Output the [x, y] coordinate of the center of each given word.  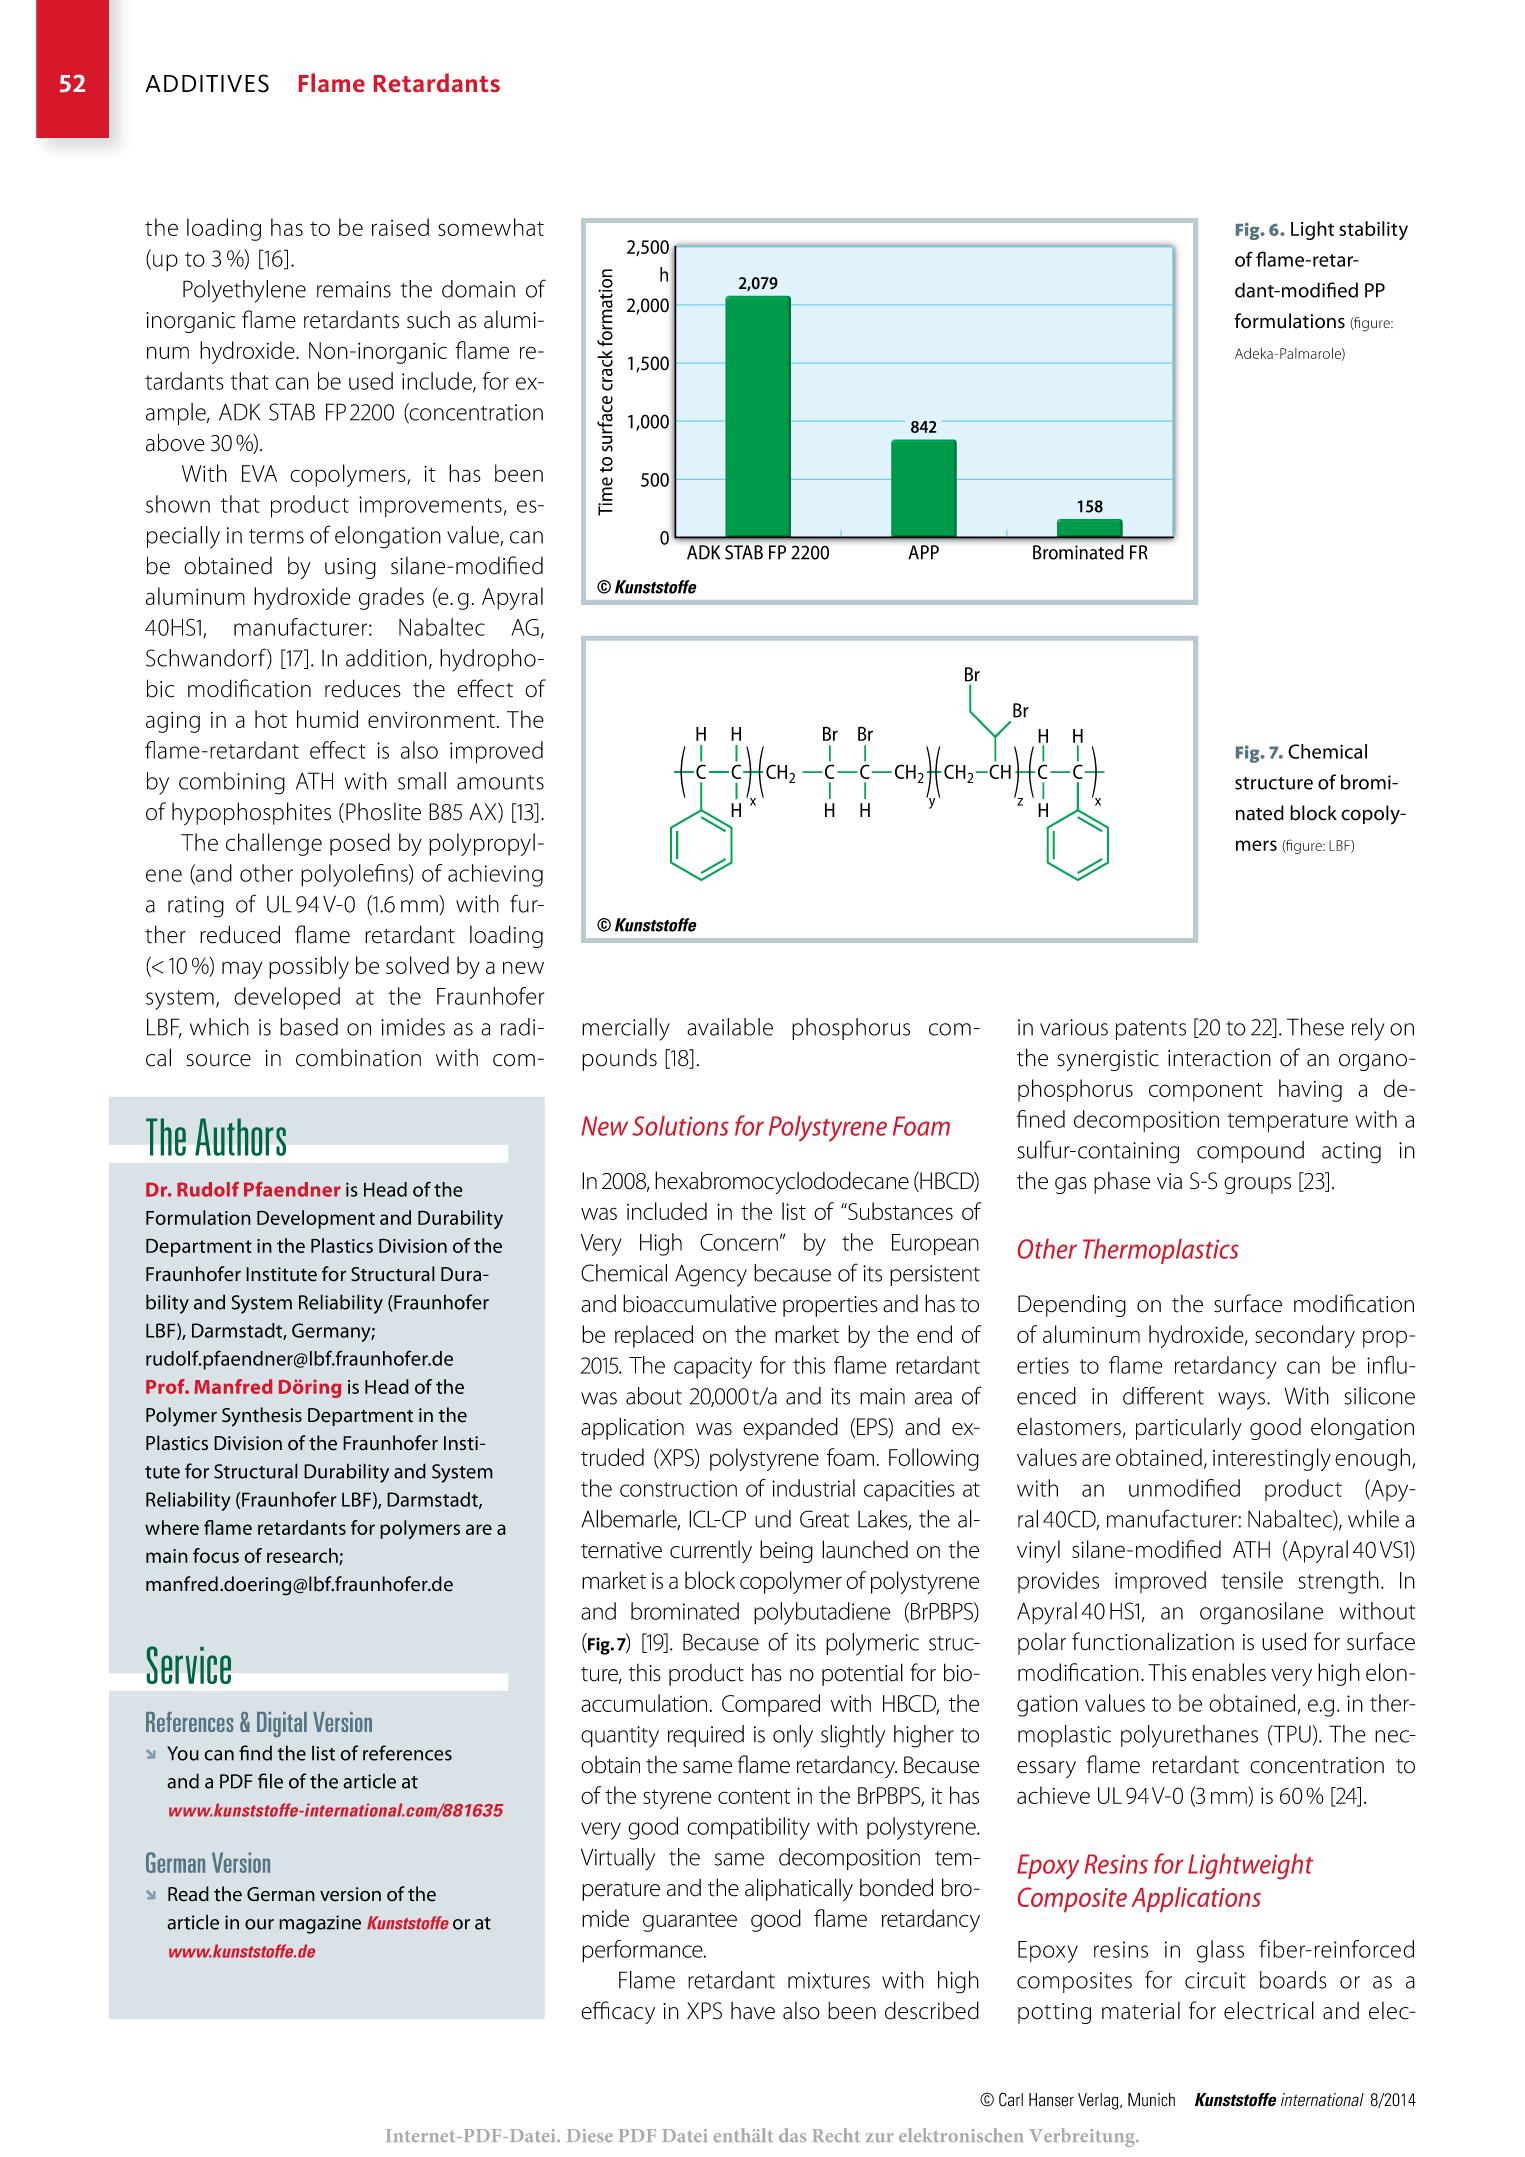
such [428, 320]
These [1315, 1027]
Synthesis [262, 1417]
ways [1243, 1401]
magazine [320, 1924]
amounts [500, 782]
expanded [790, 1428]
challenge [274, 844]
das [792, 2135]
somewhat [491, 227]
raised [400, 227]
